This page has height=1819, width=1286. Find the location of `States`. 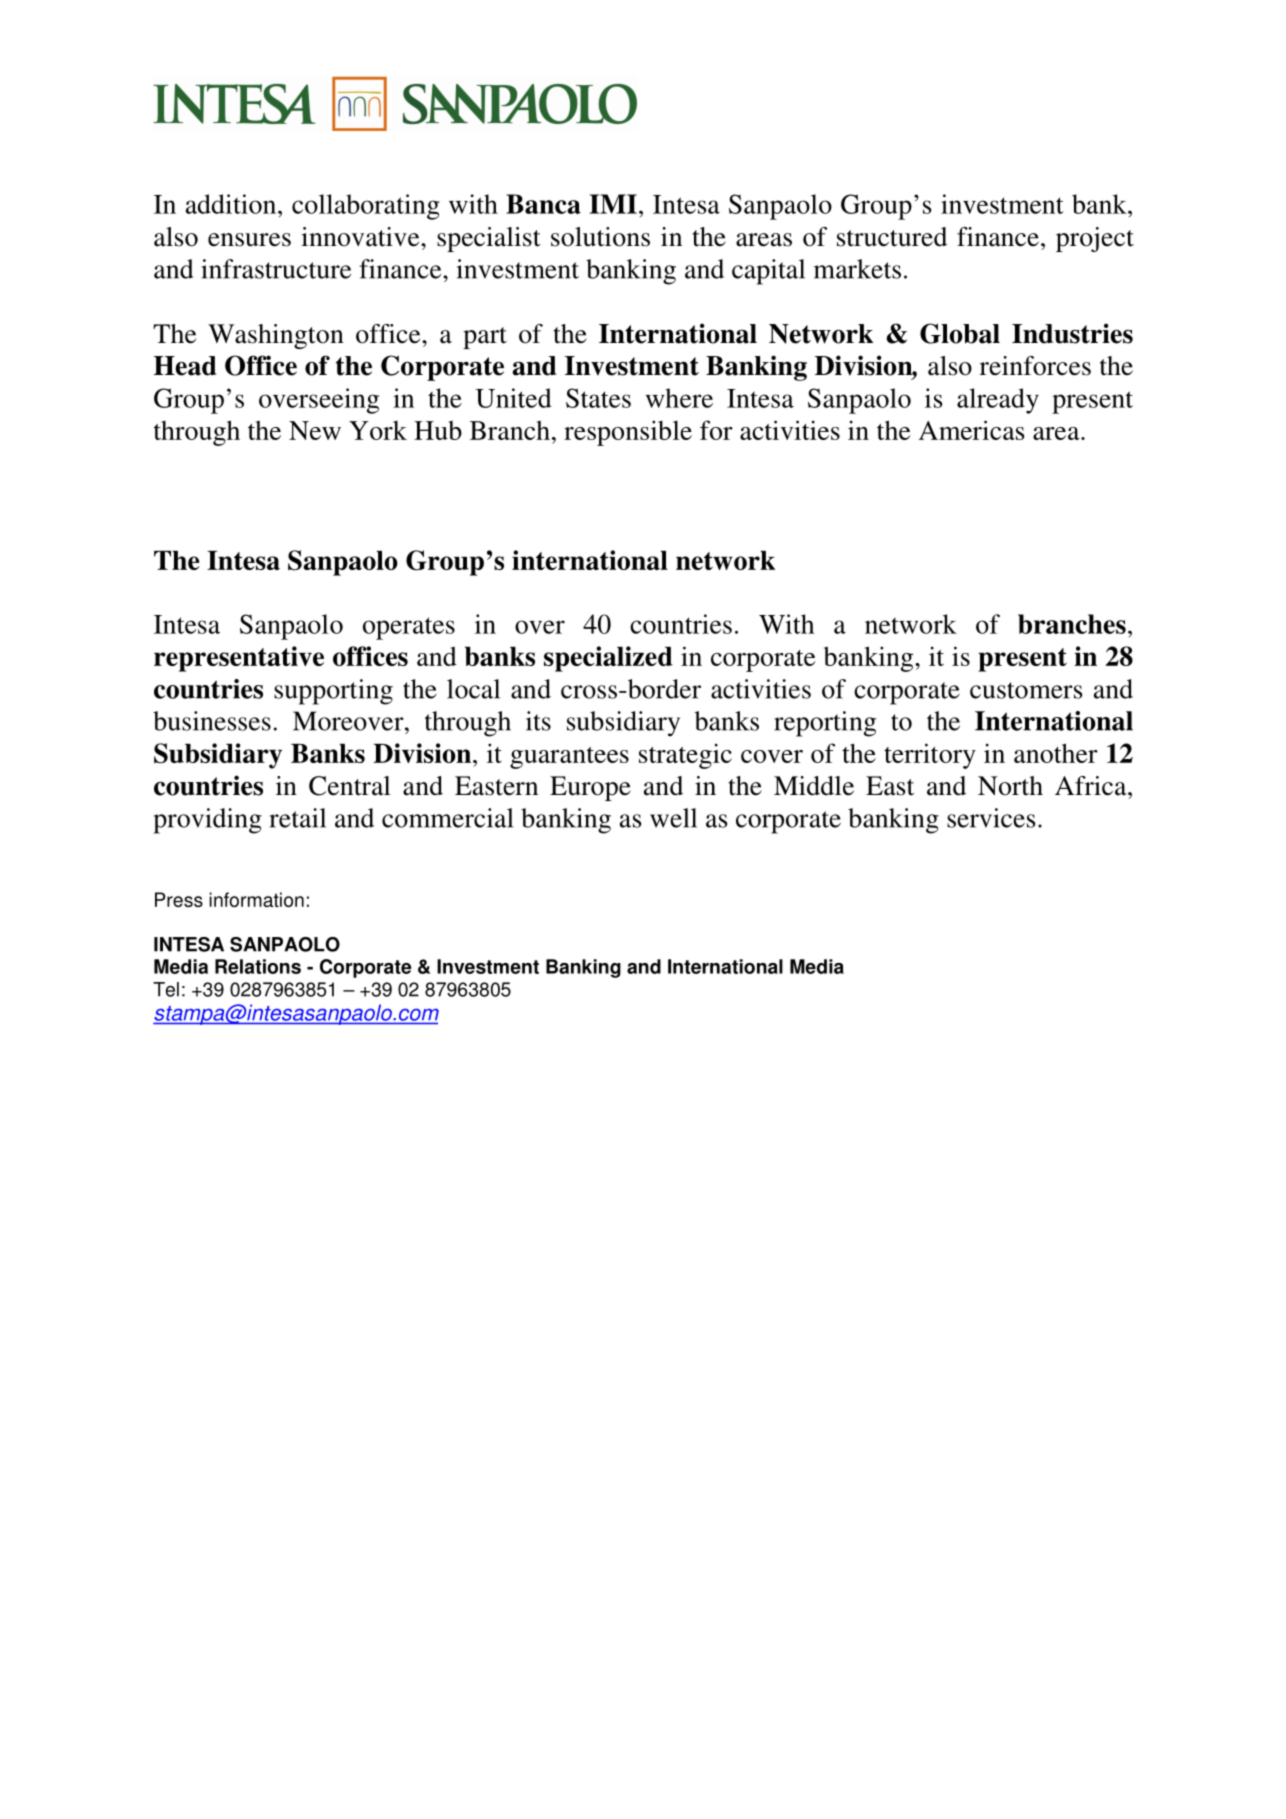

States is located at coordinates (598, 398).
